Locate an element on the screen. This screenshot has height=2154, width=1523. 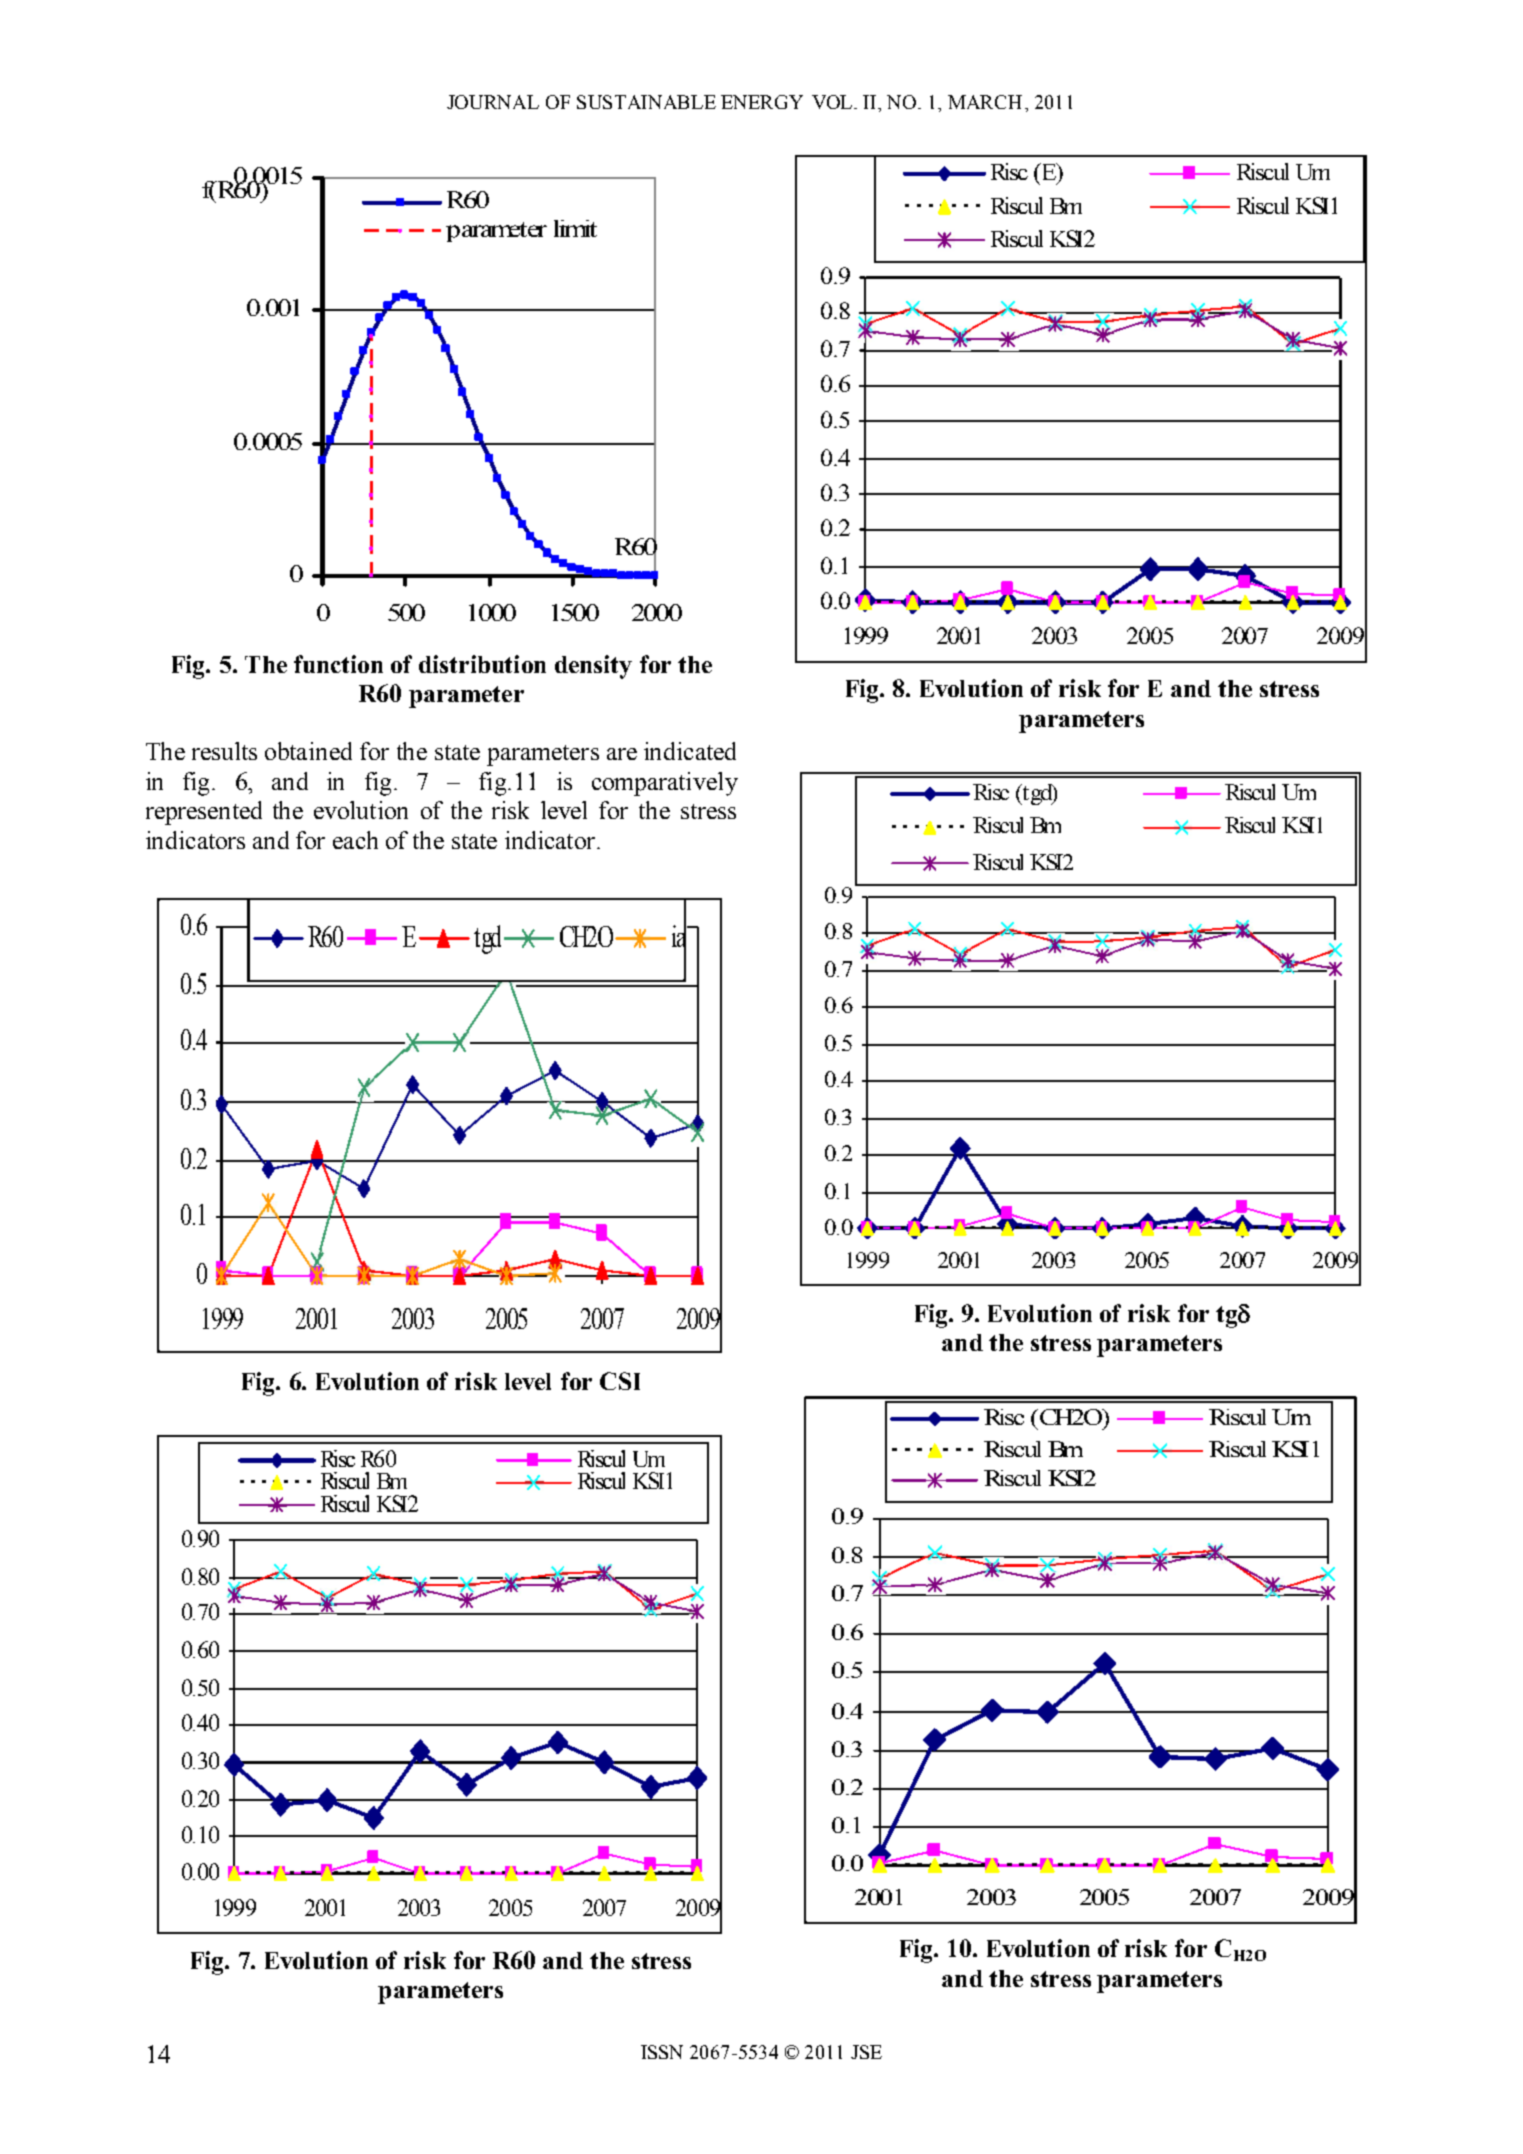
each is located at coordinates (355, 840).
